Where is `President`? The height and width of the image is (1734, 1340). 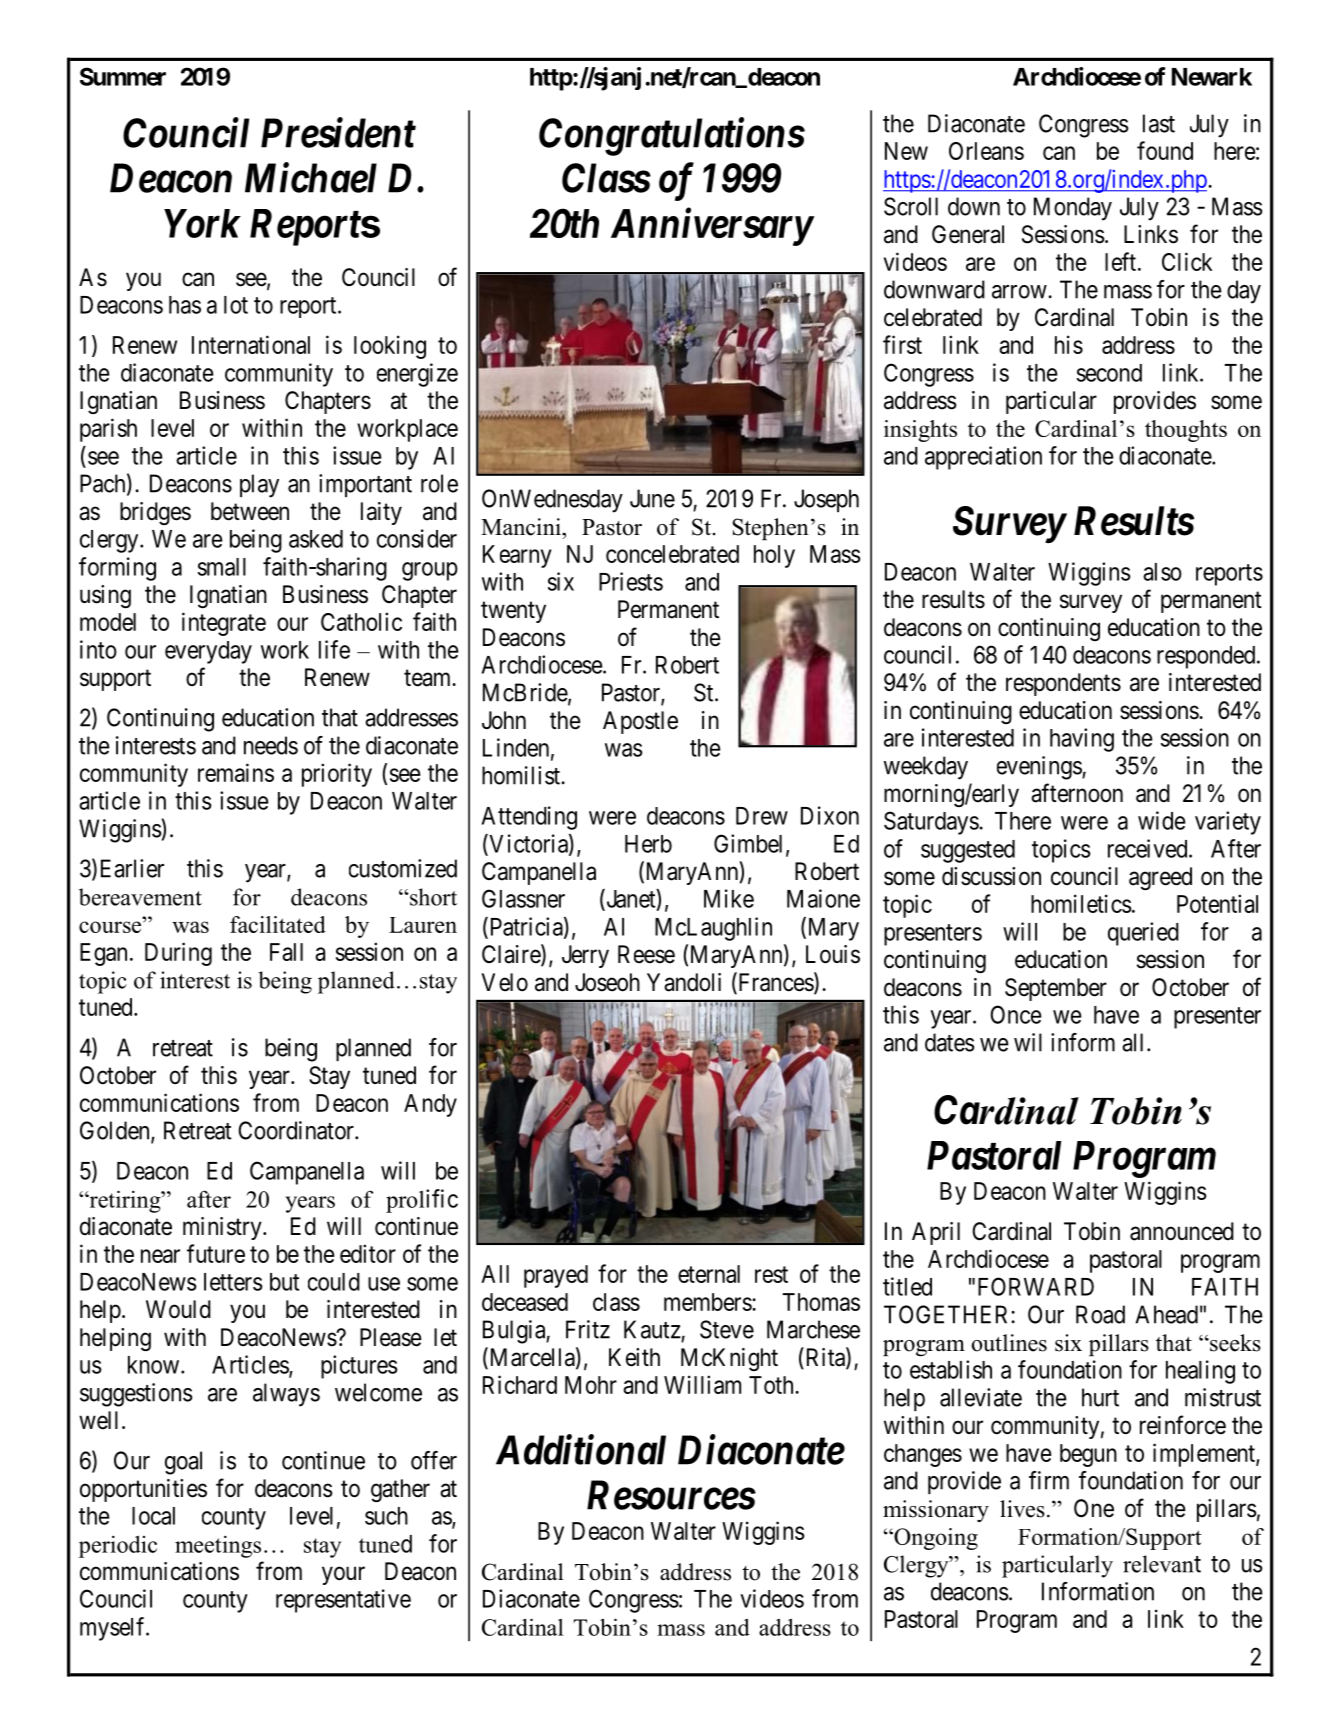
President is located at coordinates (338, 132).
